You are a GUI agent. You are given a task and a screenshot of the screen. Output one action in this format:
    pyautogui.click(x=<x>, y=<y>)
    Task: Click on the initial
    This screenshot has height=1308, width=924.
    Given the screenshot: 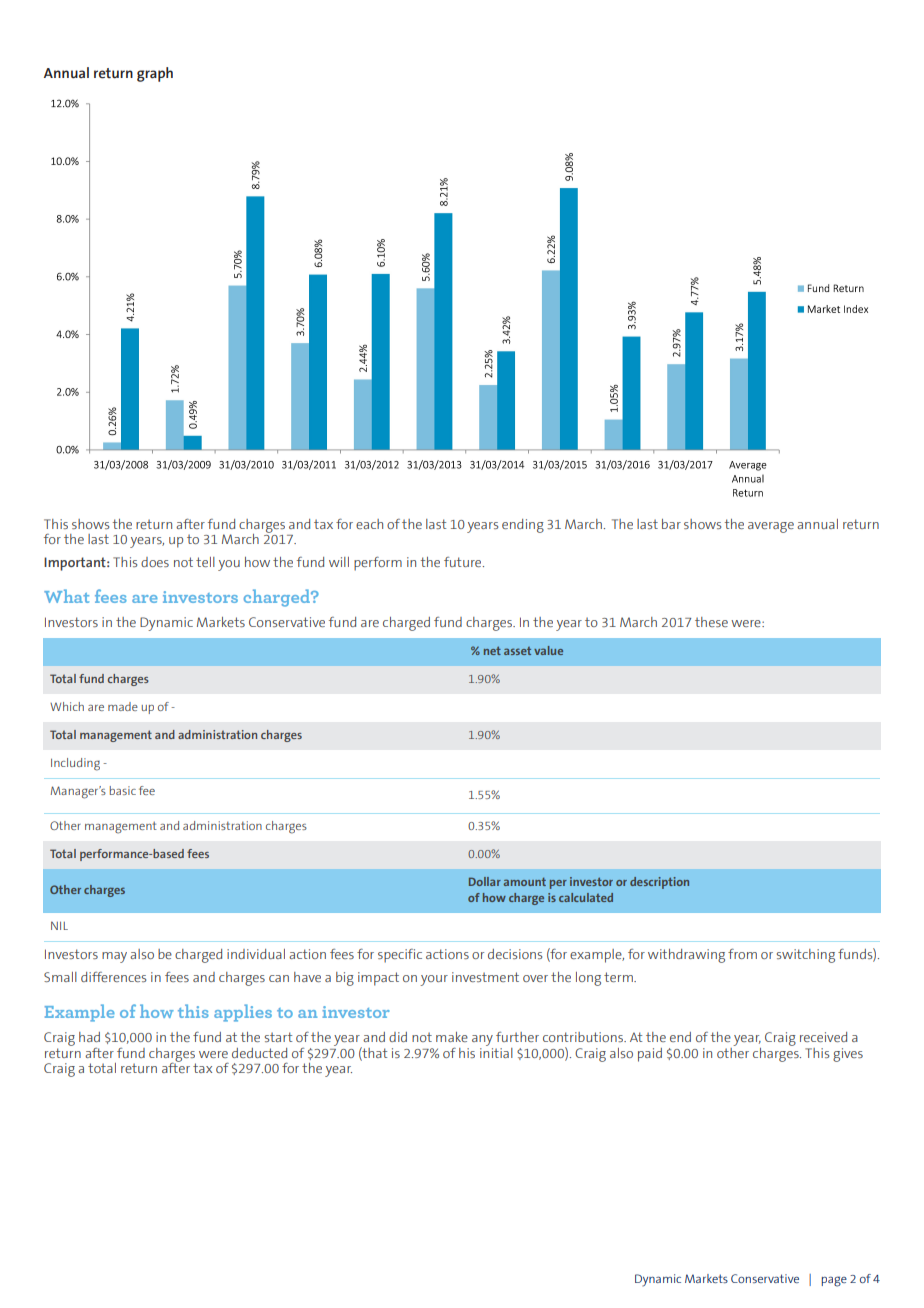 What is the action you would take?
    pyautogui.click(x=496, y=1051)
